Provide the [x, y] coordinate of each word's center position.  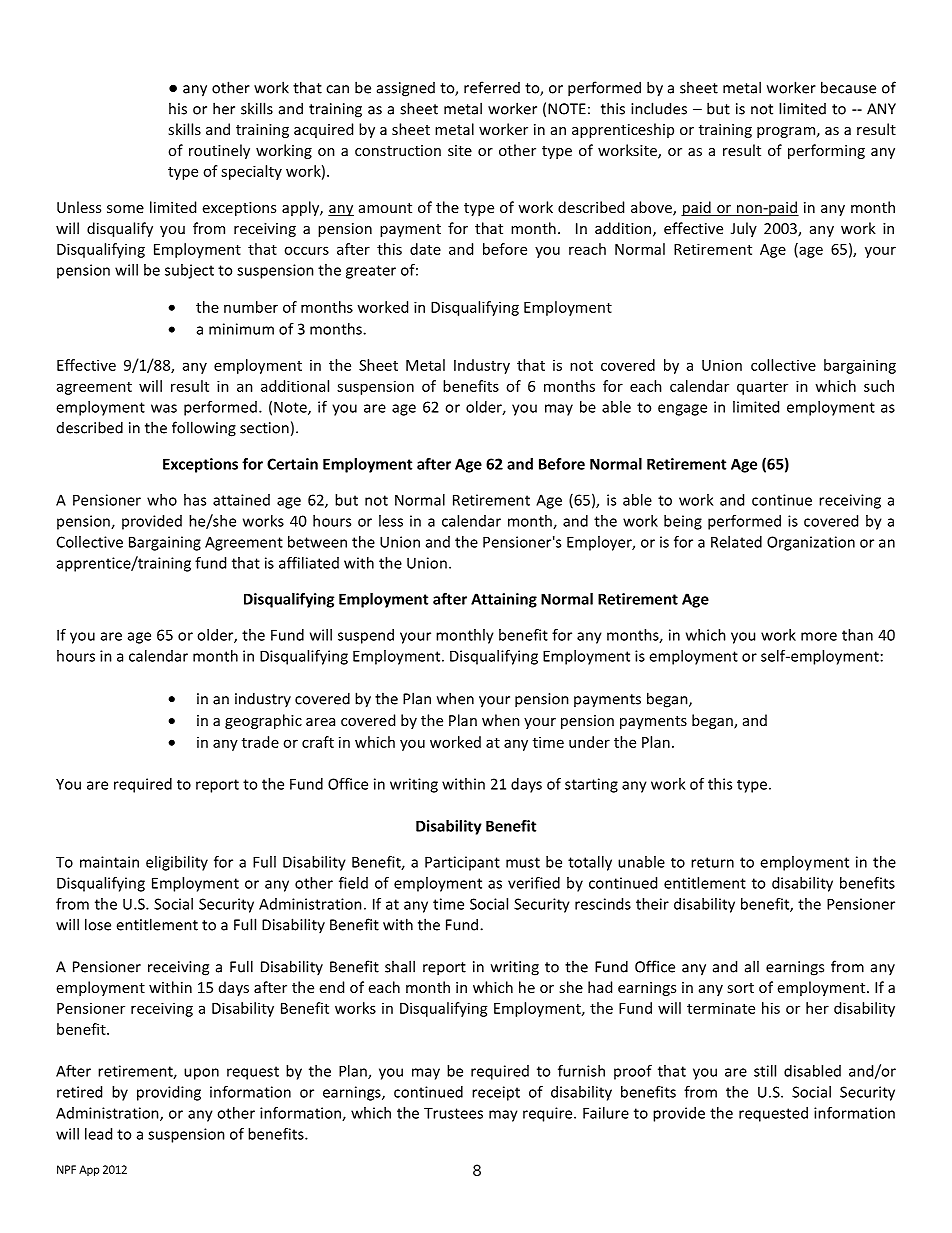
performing [826, 151]
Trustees [453, 1113]
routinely [219, 151]
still [765, 1071]
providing [169, 1093]
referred [492, 87]
